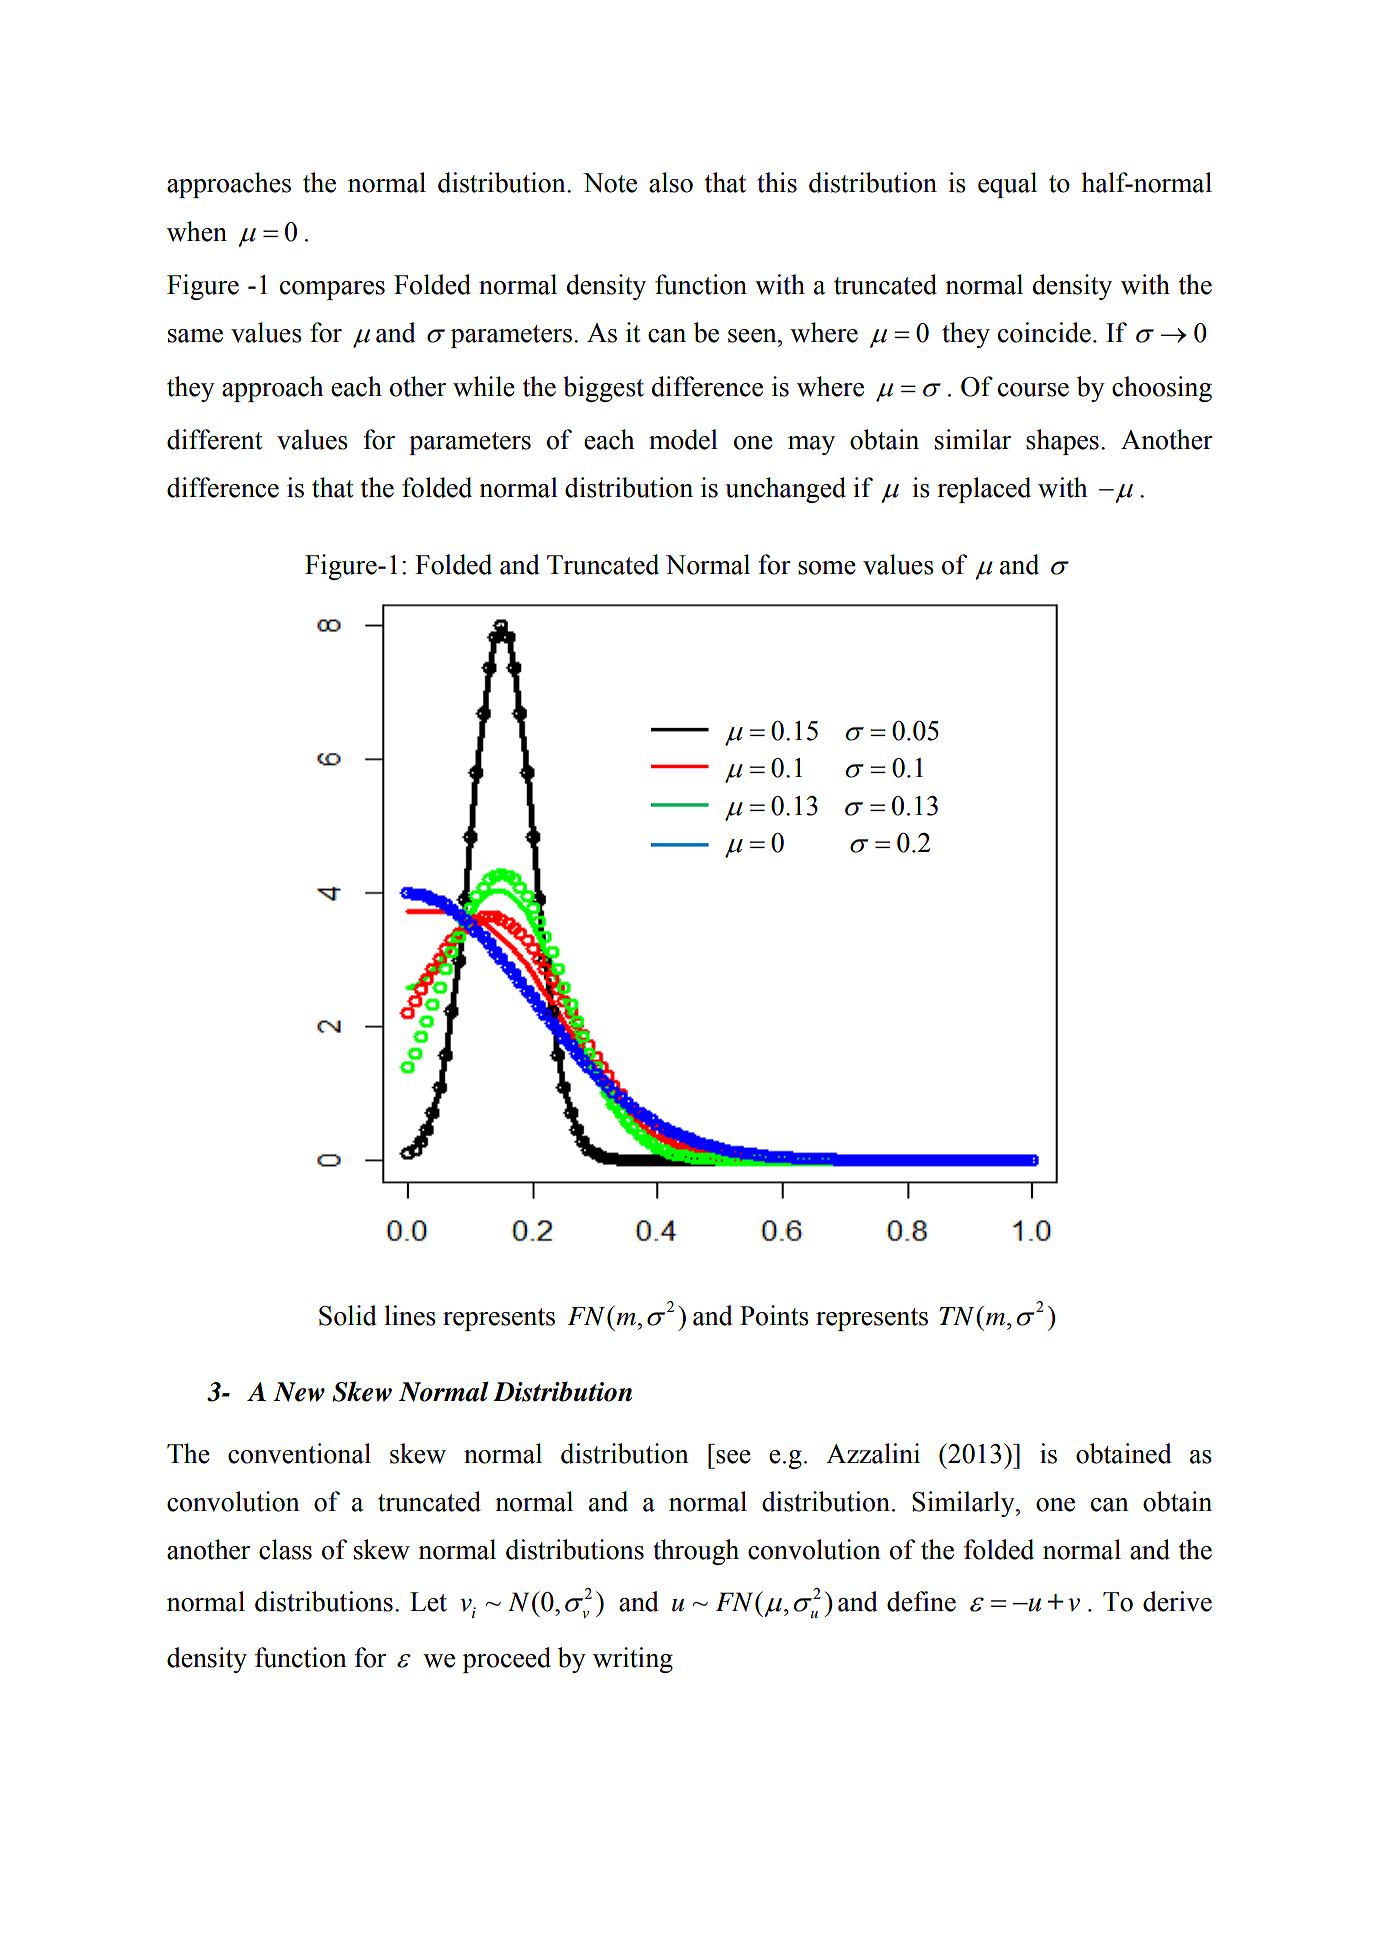 Image resolution: width=1379 pixels, height=1951 pixels. I want to click on some, so click(827, 568).
